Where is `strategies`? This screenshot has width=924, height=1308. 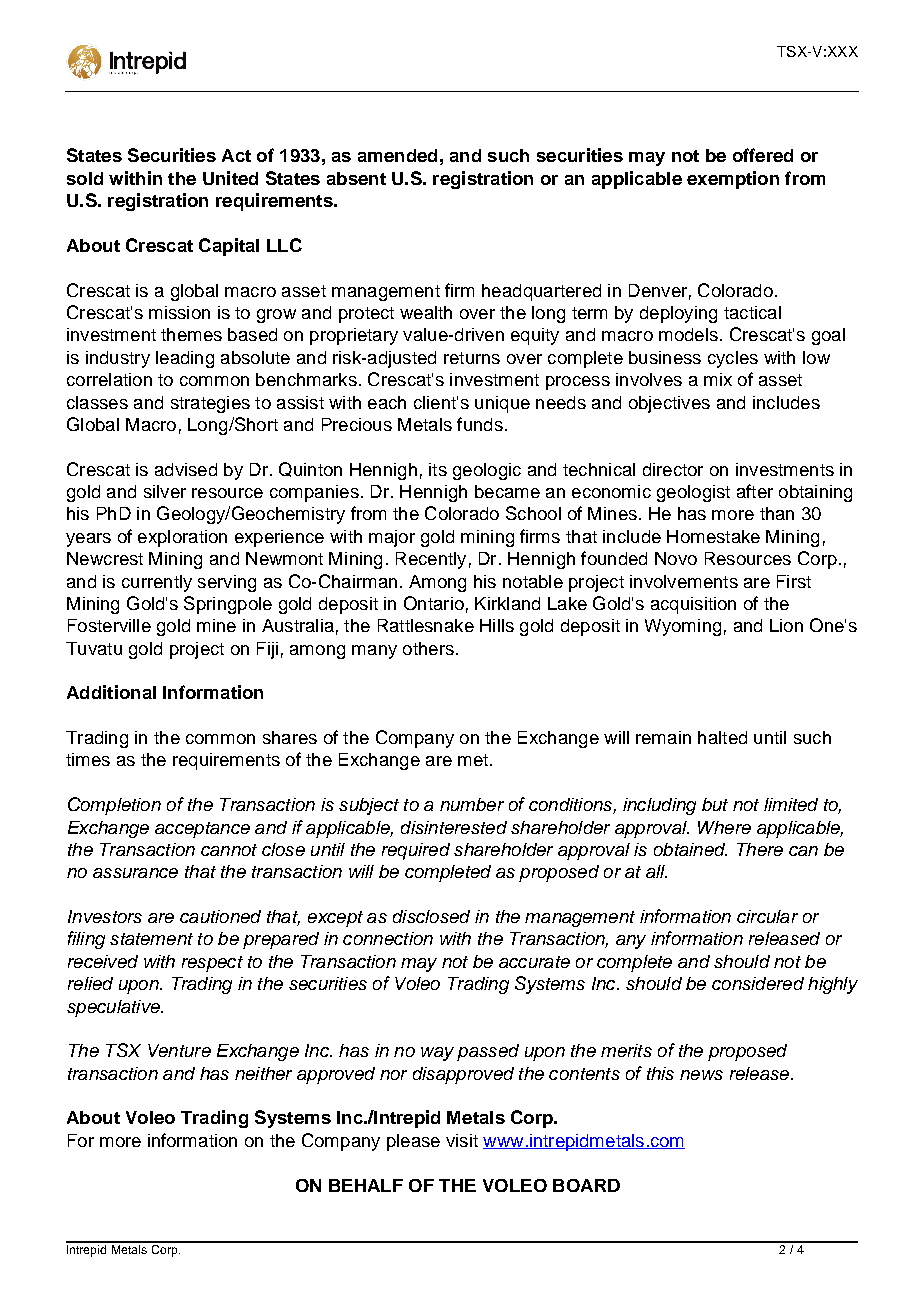
strategies is located at coordinates (210, 404).
